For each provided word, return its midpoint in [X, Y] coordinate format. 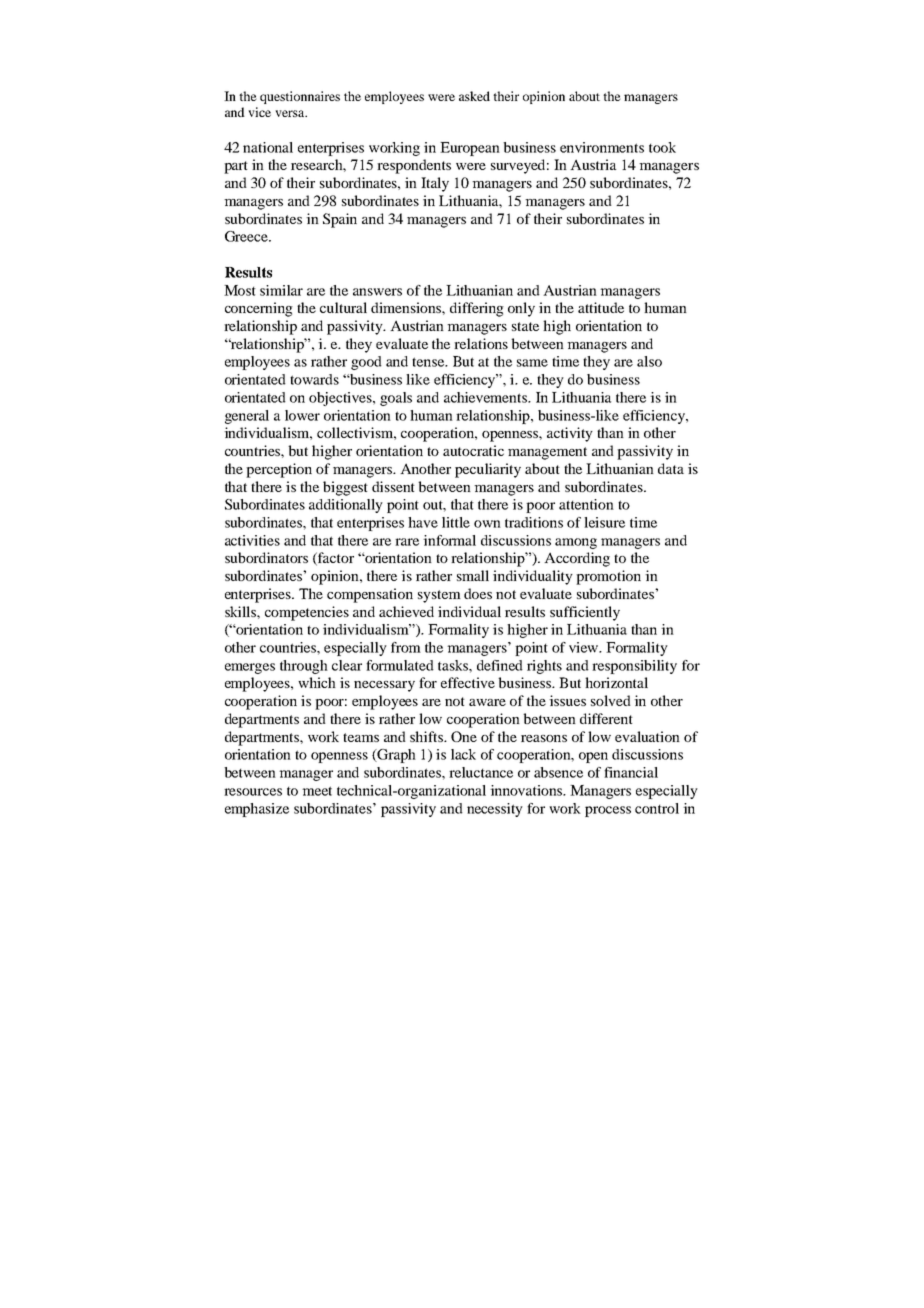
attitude [601, 307]
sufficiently [585, 613]
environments [602, 147]
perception [279, 470]
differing [477, 309]
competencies [307, 613]
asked [474, 96]
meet [317, 791]
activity [570, 434]
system [439, 596]
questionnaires [300, 97]
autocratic [473, 450]
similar [281, 290]
